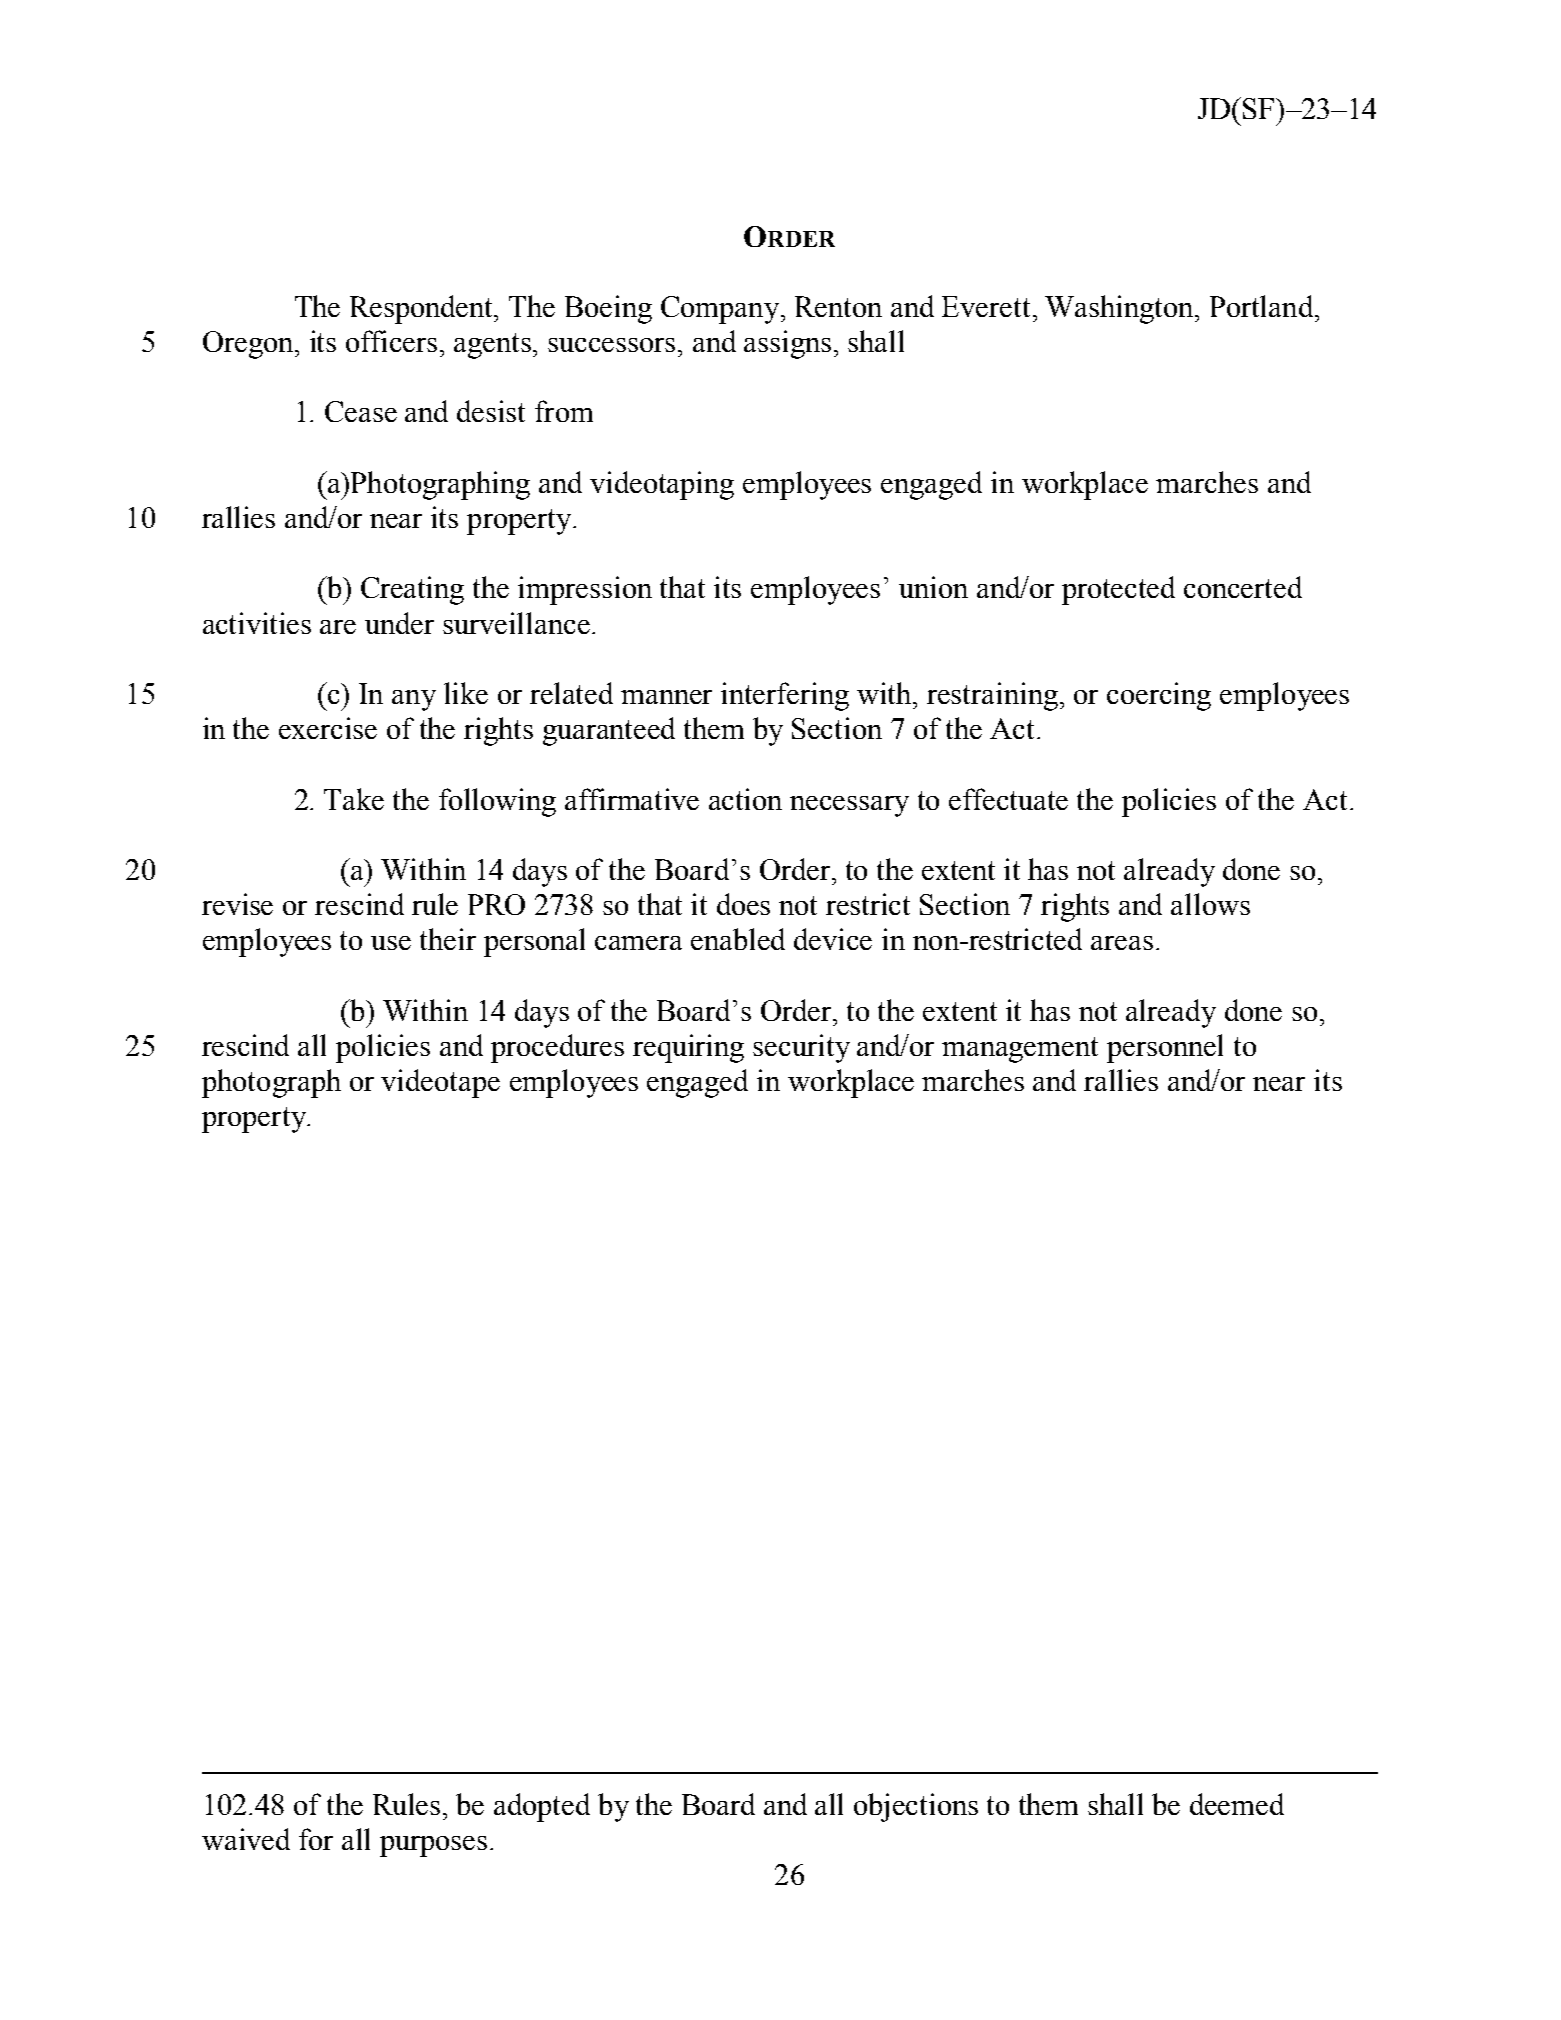  What do you see at coordinates (316, 1839) in the screenshot?
I see `for` at bounding box center [316, 1839].
